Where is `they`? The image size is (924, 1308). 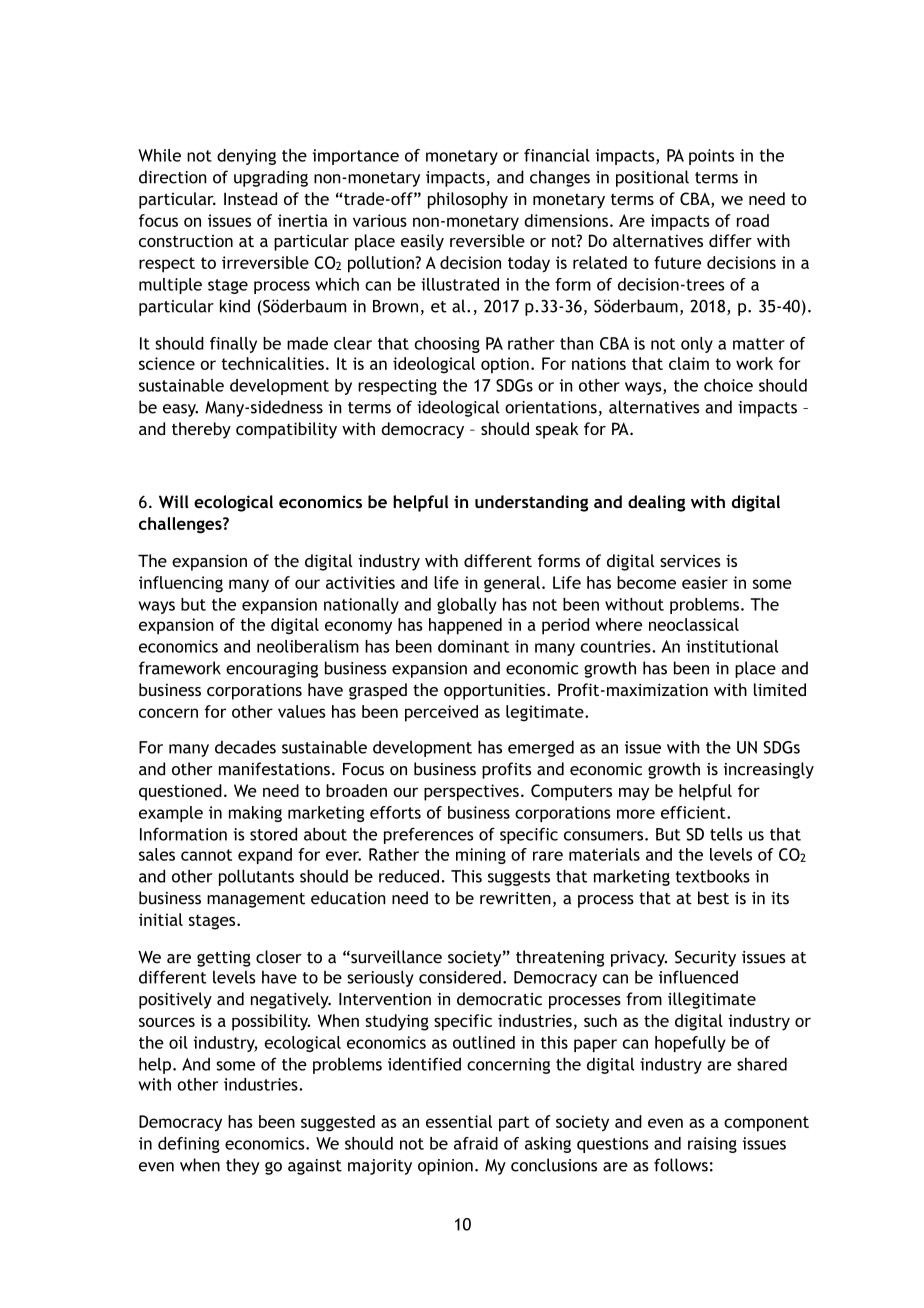
they is located at coordinates (243, 1166).
